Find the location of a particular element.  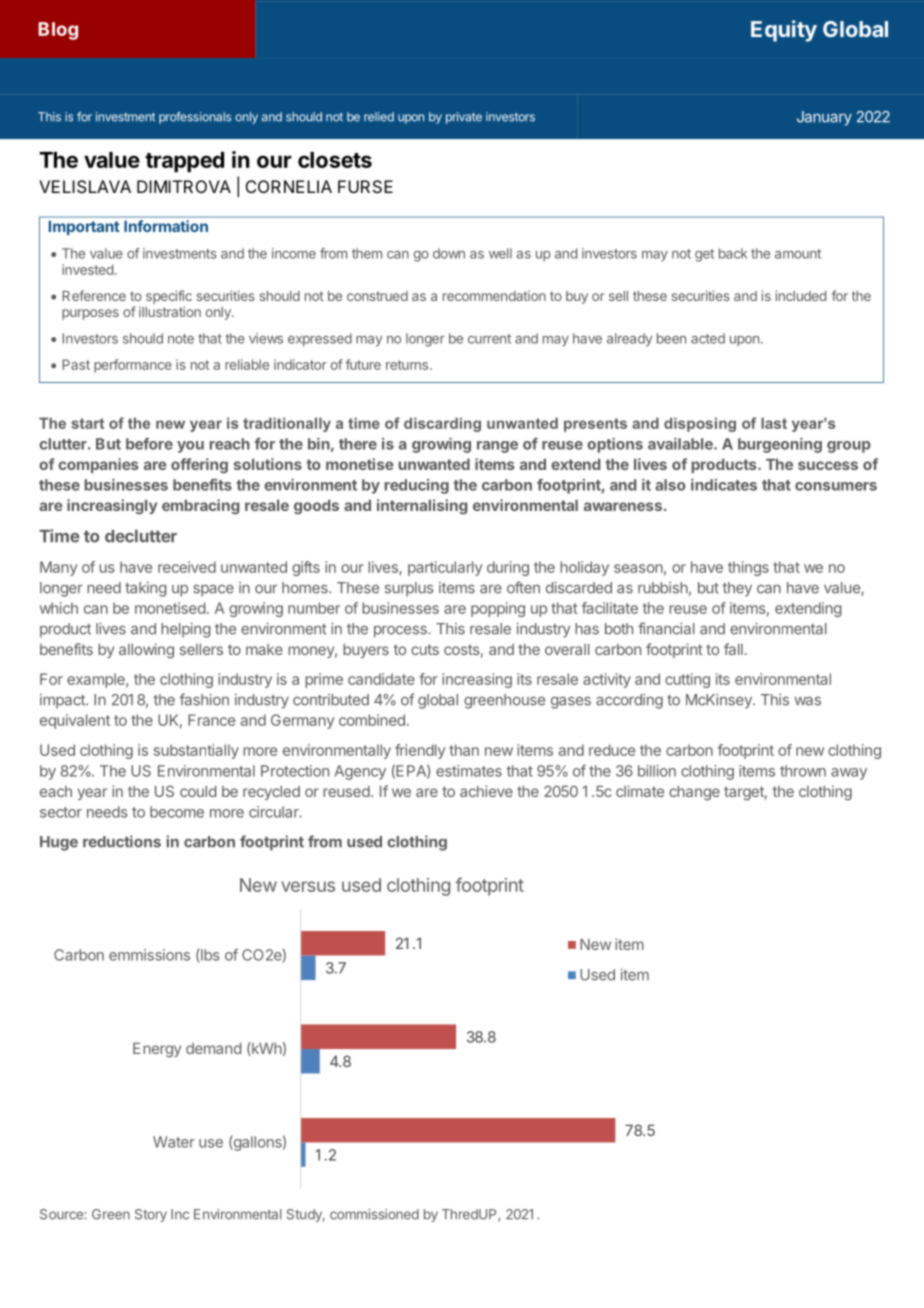

change is located at coordinates (694, 793).
